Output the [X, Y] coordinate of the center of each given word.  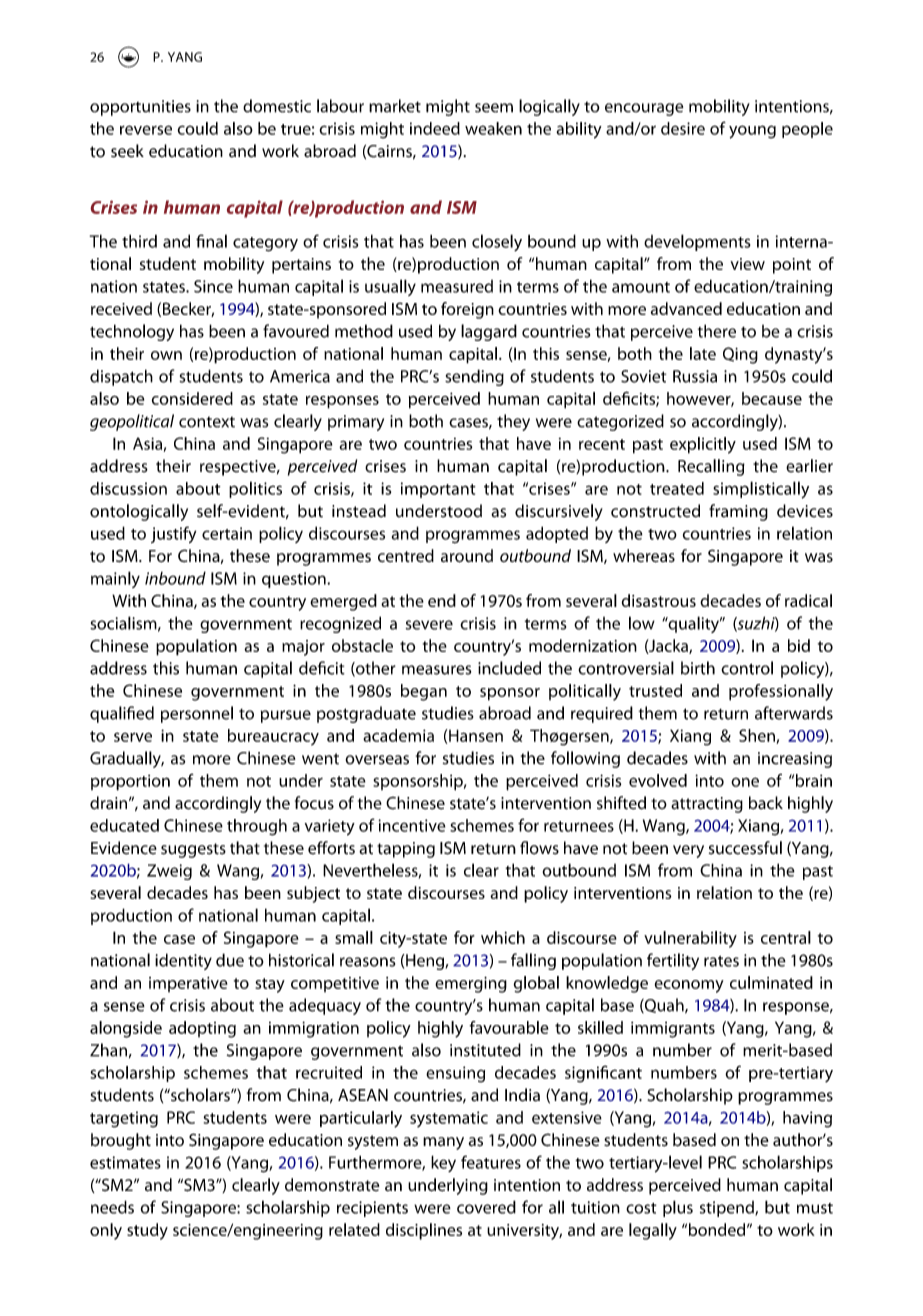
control [747, 668]
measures [436, 670]
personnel [197, 714]
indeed [435, 128]
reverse [146, 130]
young [752, 132]
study [147, 1231]
